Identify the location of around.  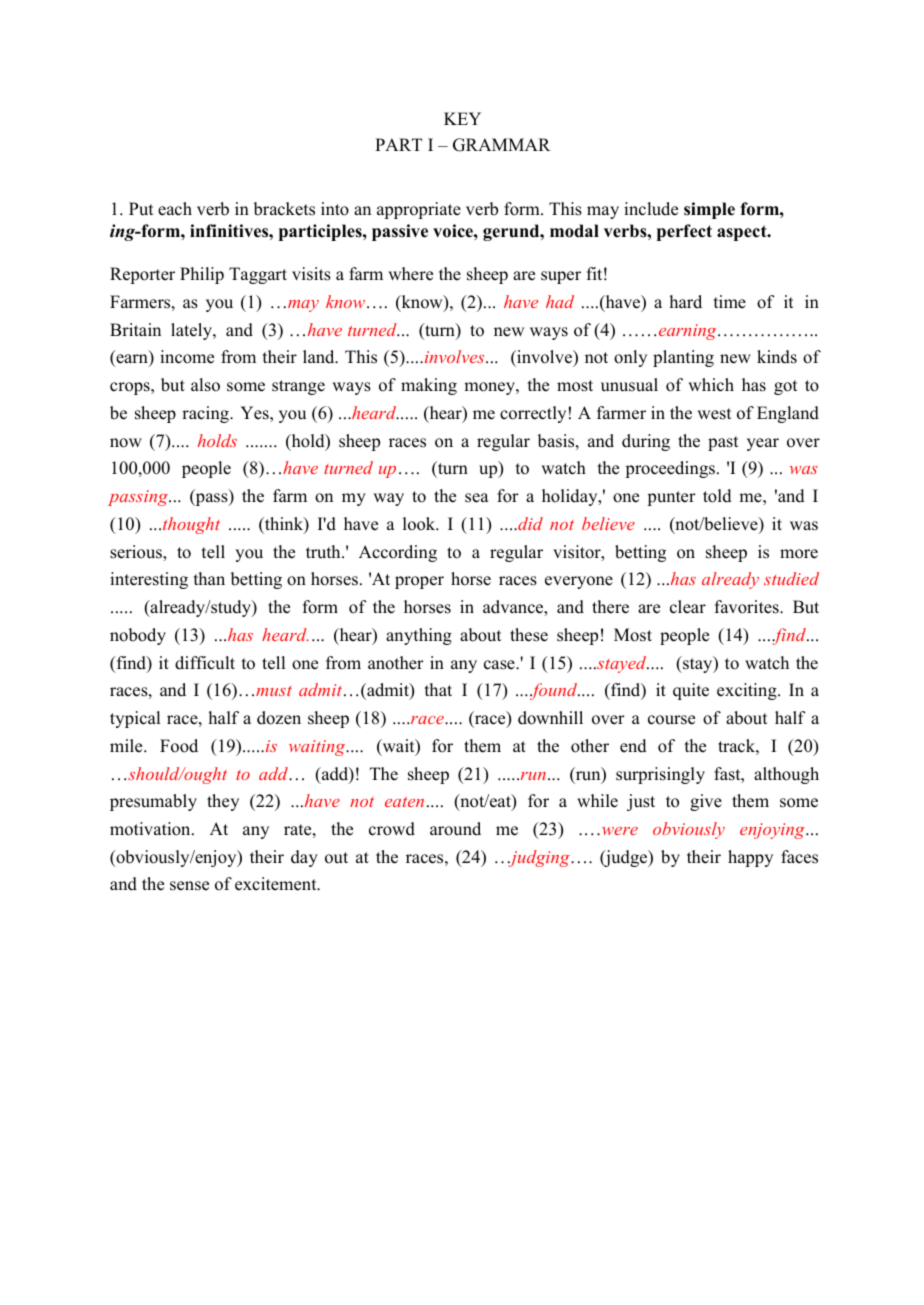
(455, 829).
